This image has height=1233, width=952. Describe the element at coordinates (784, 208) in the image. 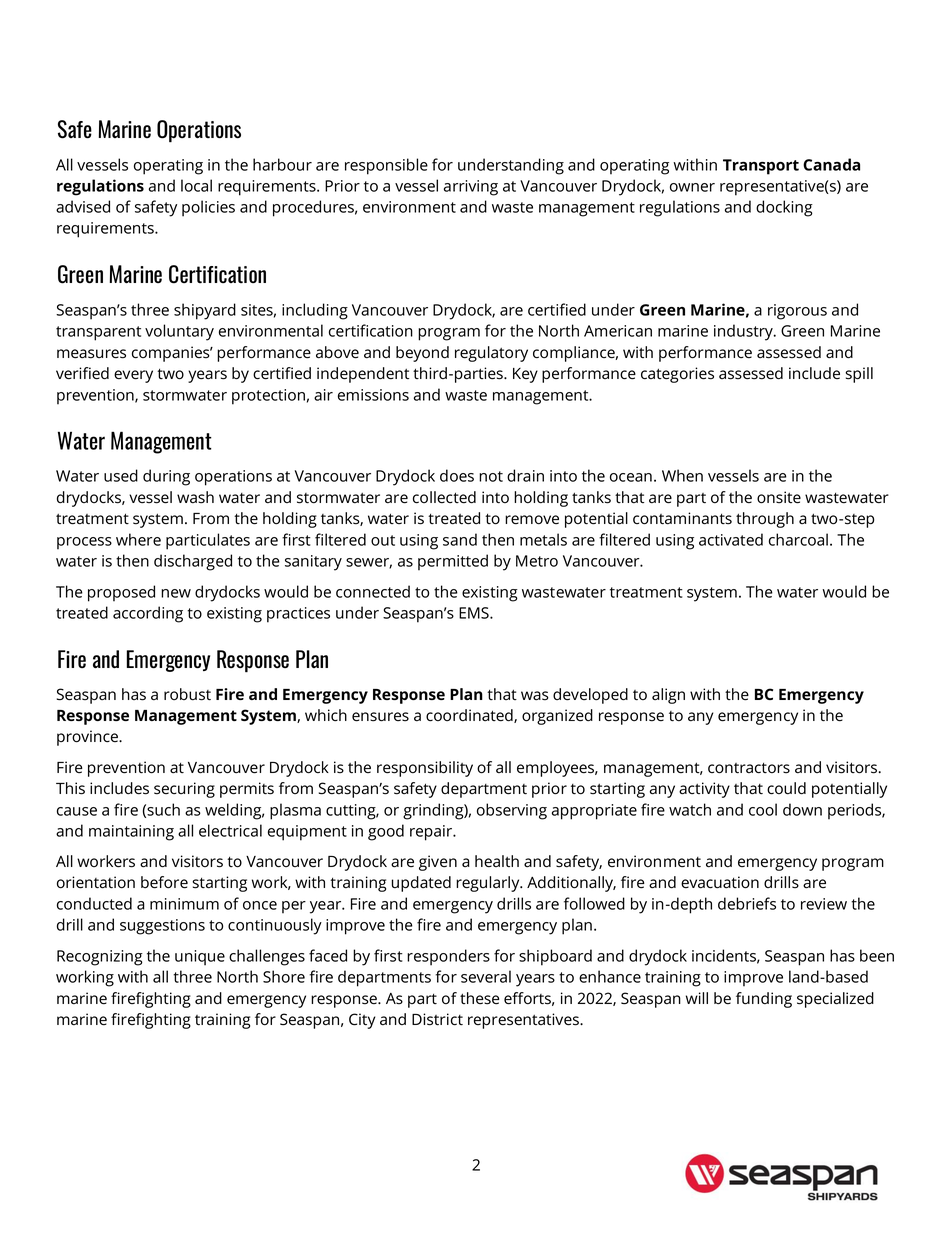

I see `docking` at that location.
